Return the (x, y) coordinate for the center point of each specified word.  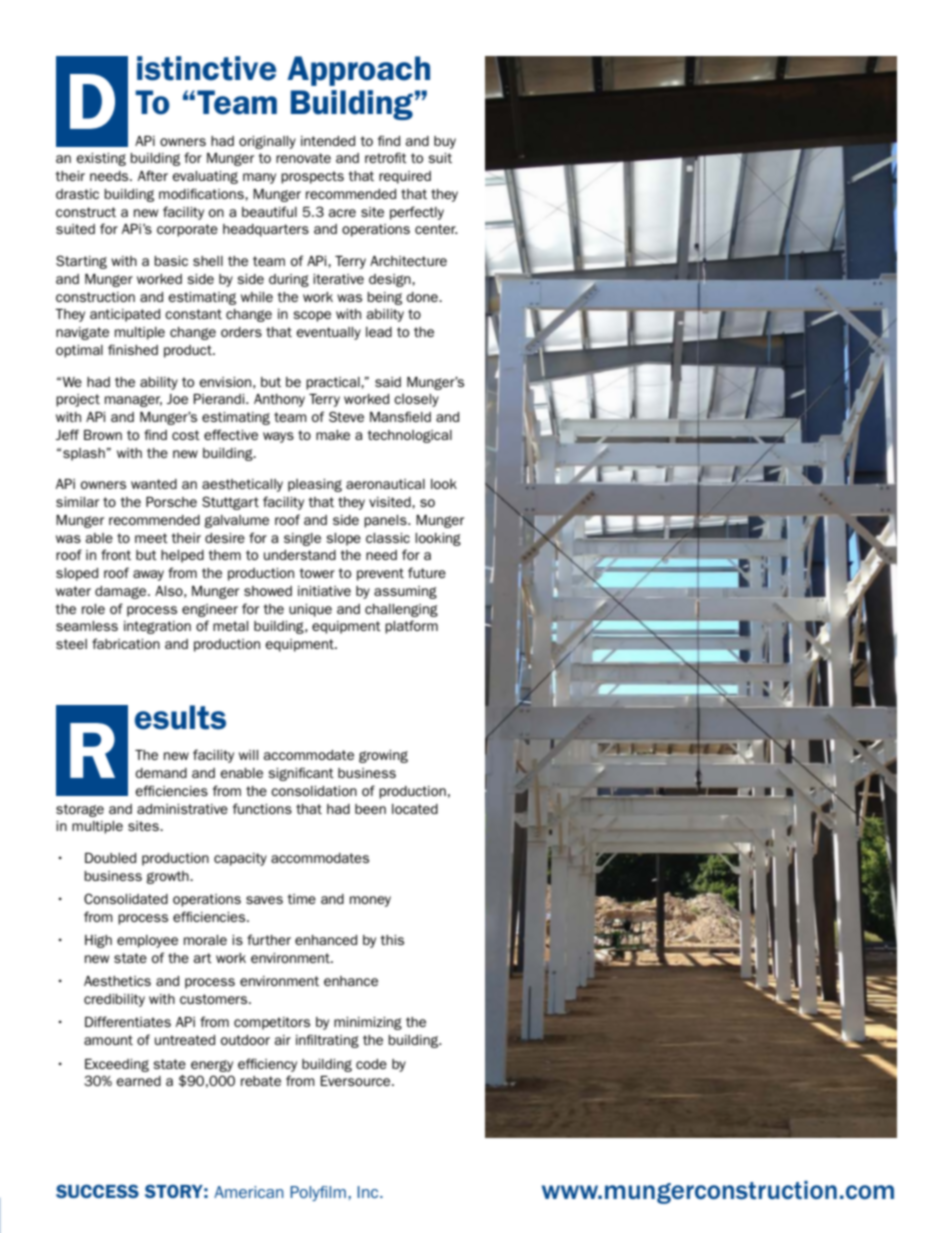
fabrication (126, 643)
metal (230, 626)
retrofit (386, 157)
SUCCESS (97, 1191)
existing (101, 159)
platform (411, 627)
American (249, 1192)
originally (267, 142)
